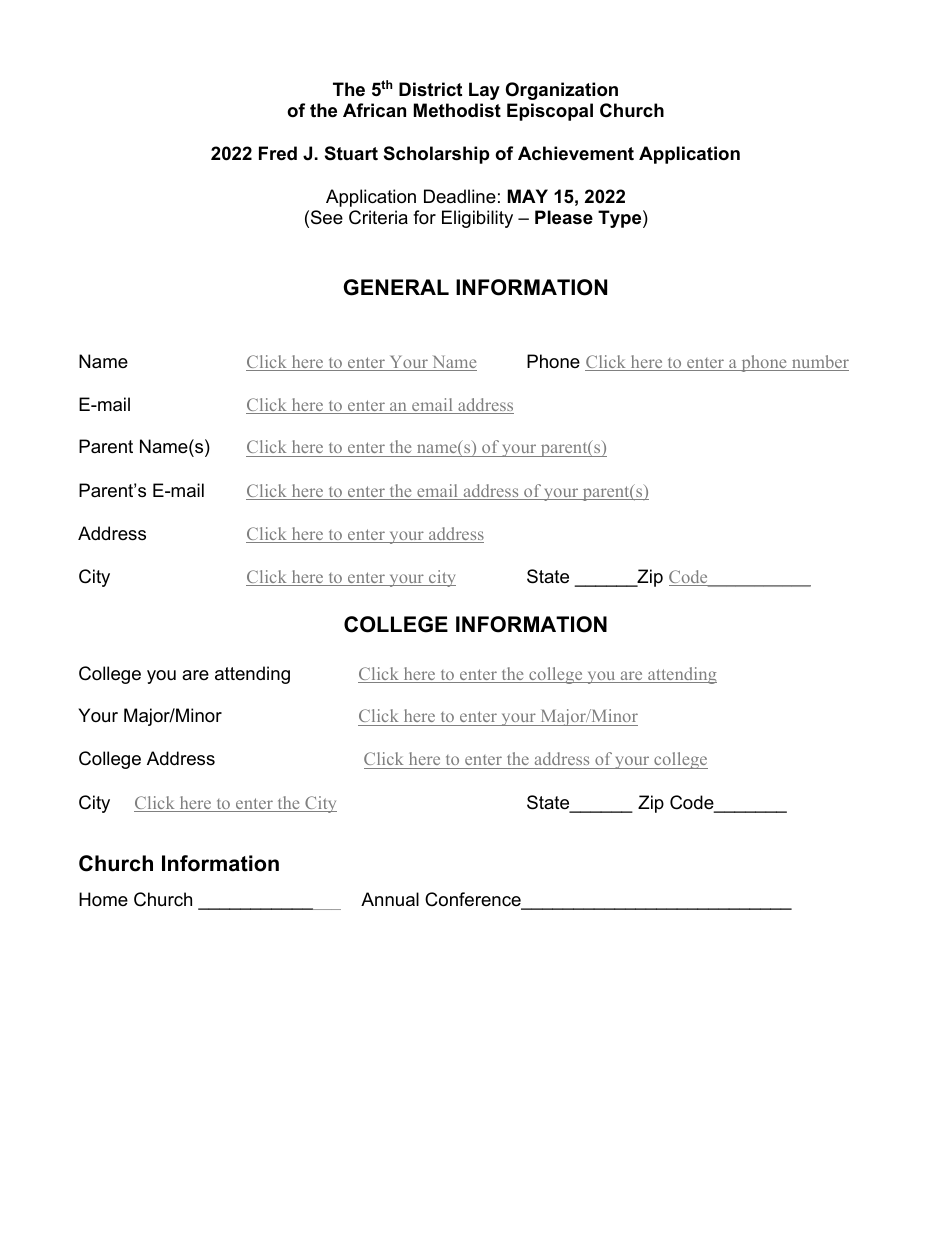 The height and width of the document is (1233, 952). What do you see at coordinates (576, 153) in the document?
I see `Achievement` at bounding box center [576, 153].
